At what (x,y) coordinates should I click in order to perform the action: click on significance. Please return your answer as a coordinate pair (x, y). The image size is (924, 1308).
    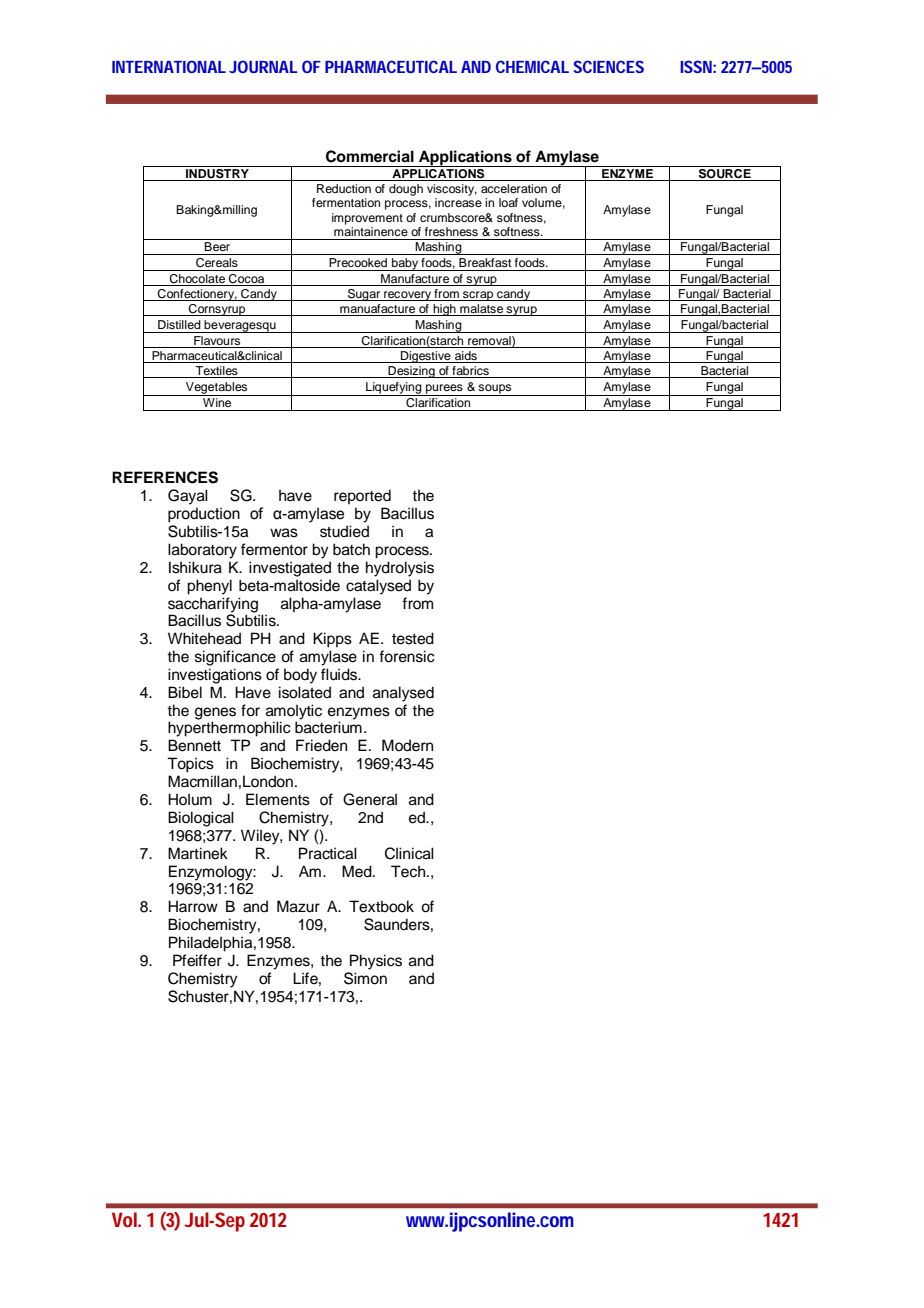
    Looking at the image, I should click on (235, 658).
